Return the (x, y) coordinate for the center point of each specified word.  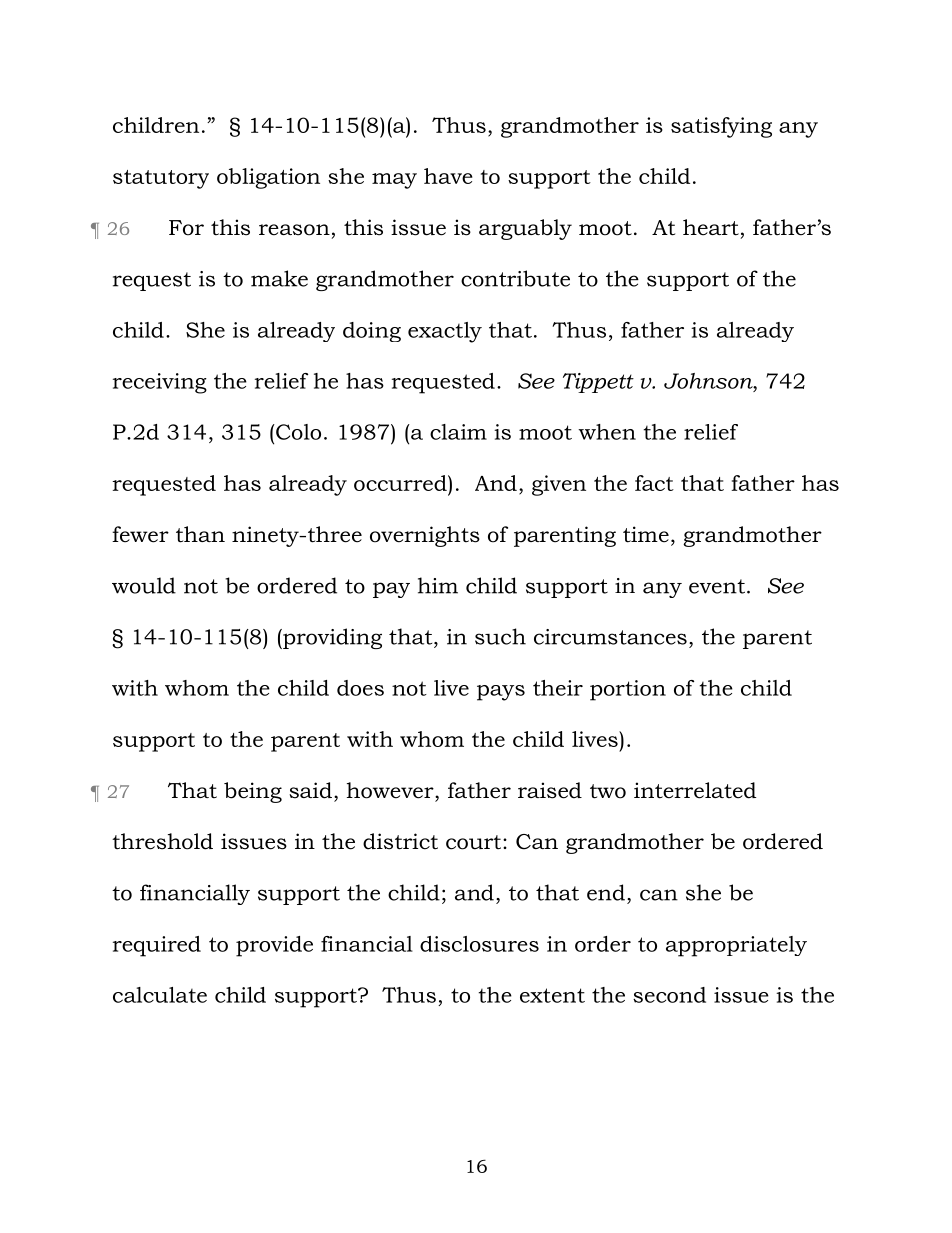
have (448, 176)
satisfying (721, 127)
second (669, 995)
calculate (160, 995)
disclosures (479, 944)
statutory (161, 179)
